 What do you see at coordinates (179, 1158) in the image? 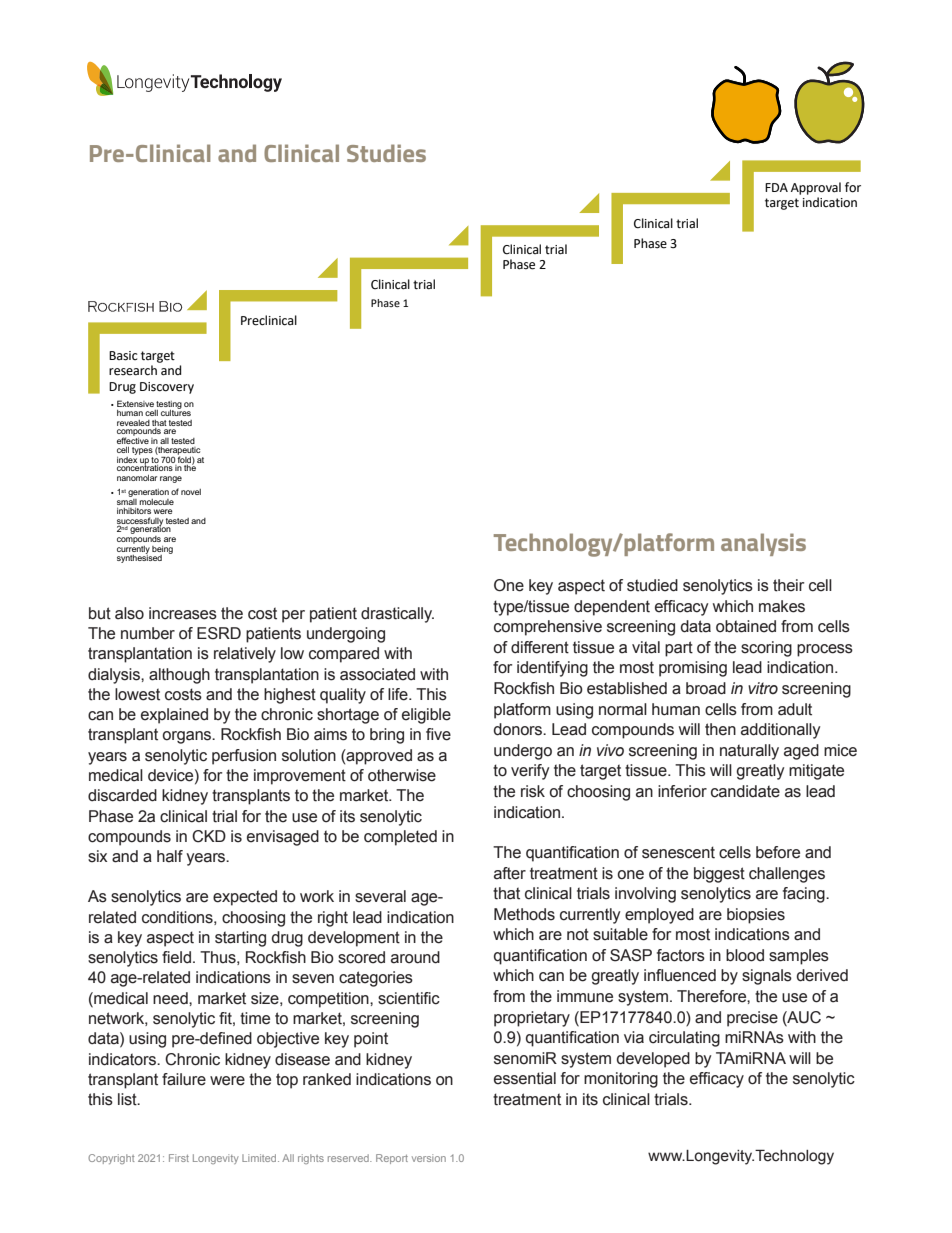
I see `First` at bounding box center [179, 1158].
